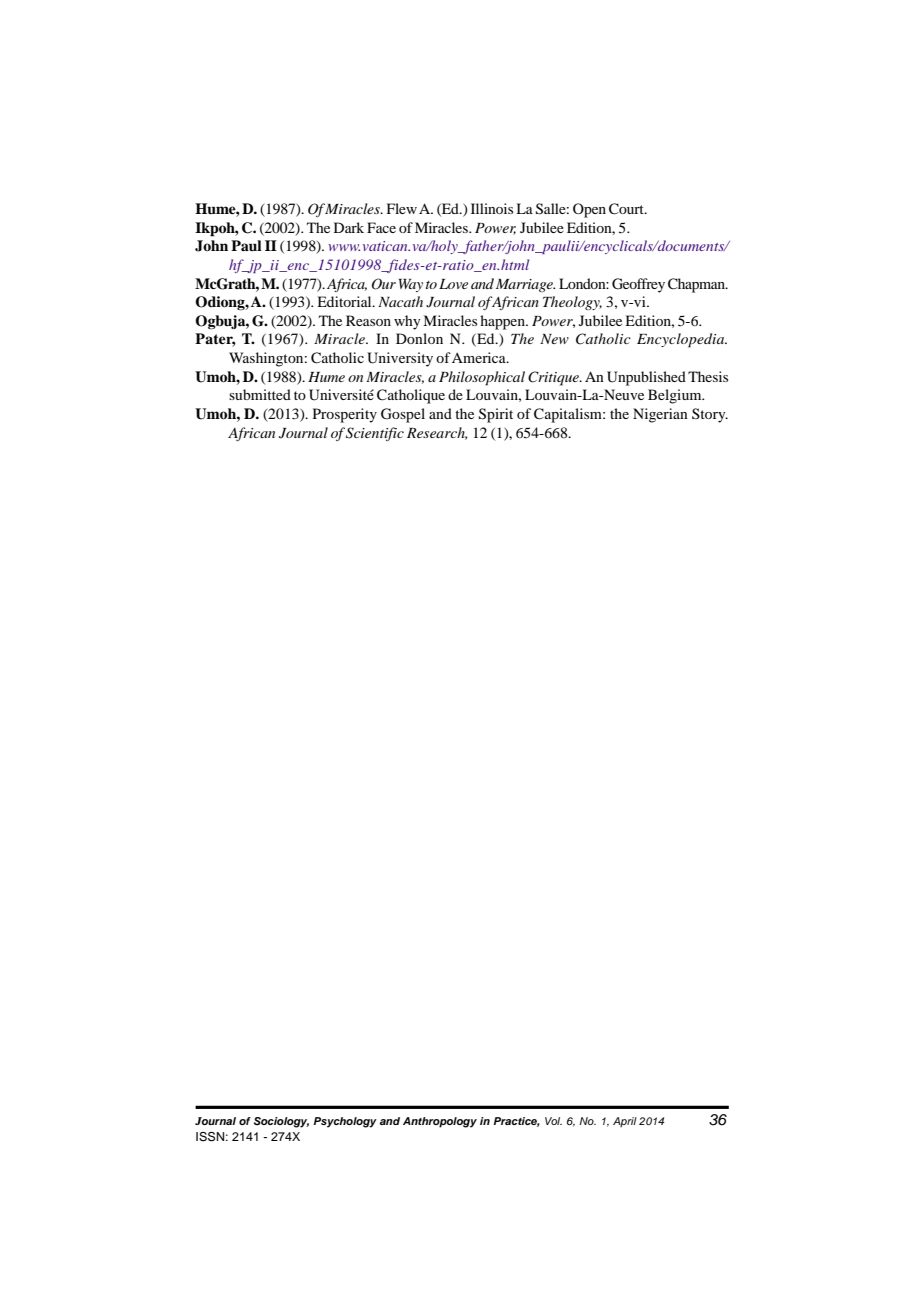 The image size is (924, 1308). What do you see at coordinates (627, 209) in the document?
I see `Court` at bounding box center [627, 209].
